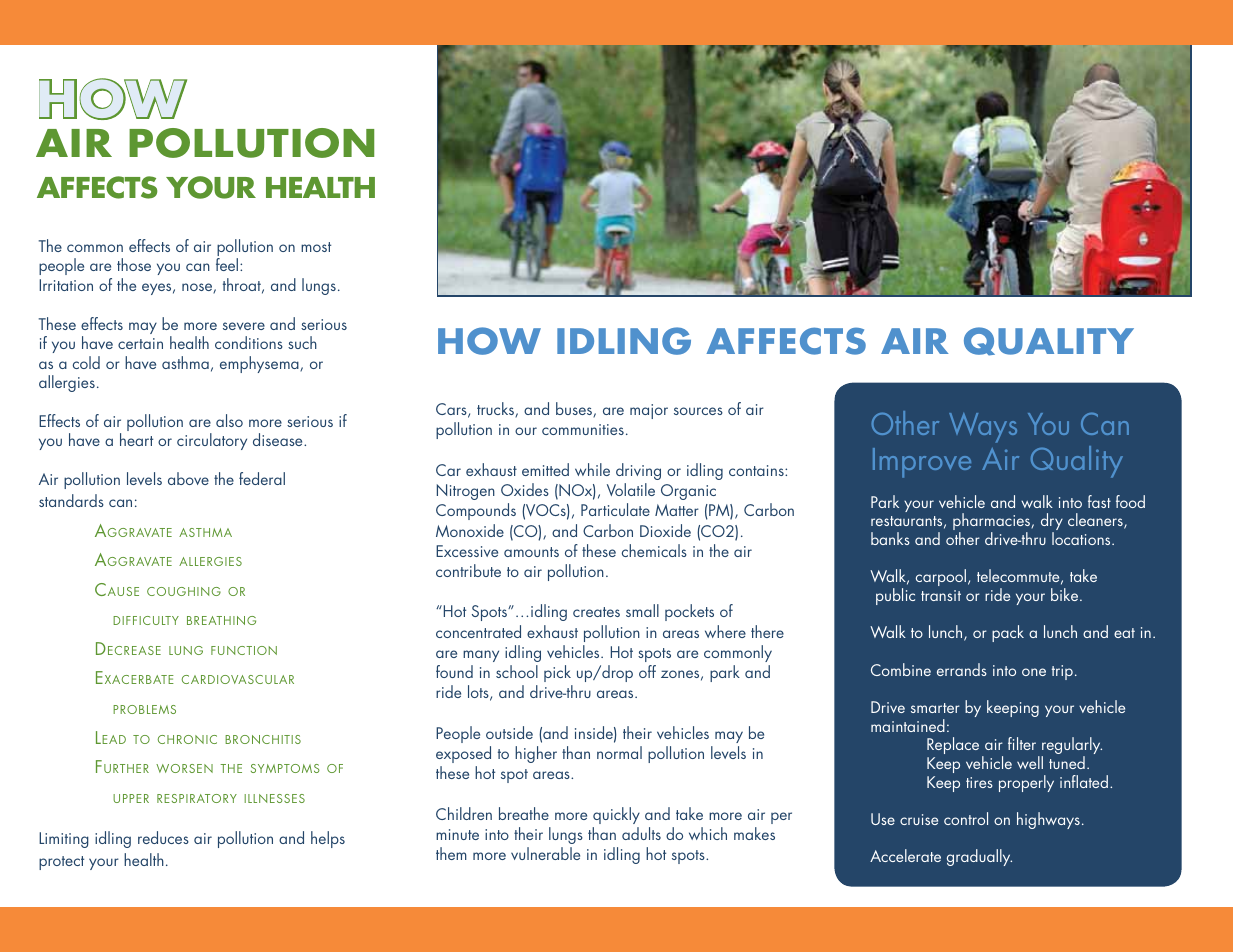 This image has height=952, width=1233. I want to click on feel, so click(228, 264).
